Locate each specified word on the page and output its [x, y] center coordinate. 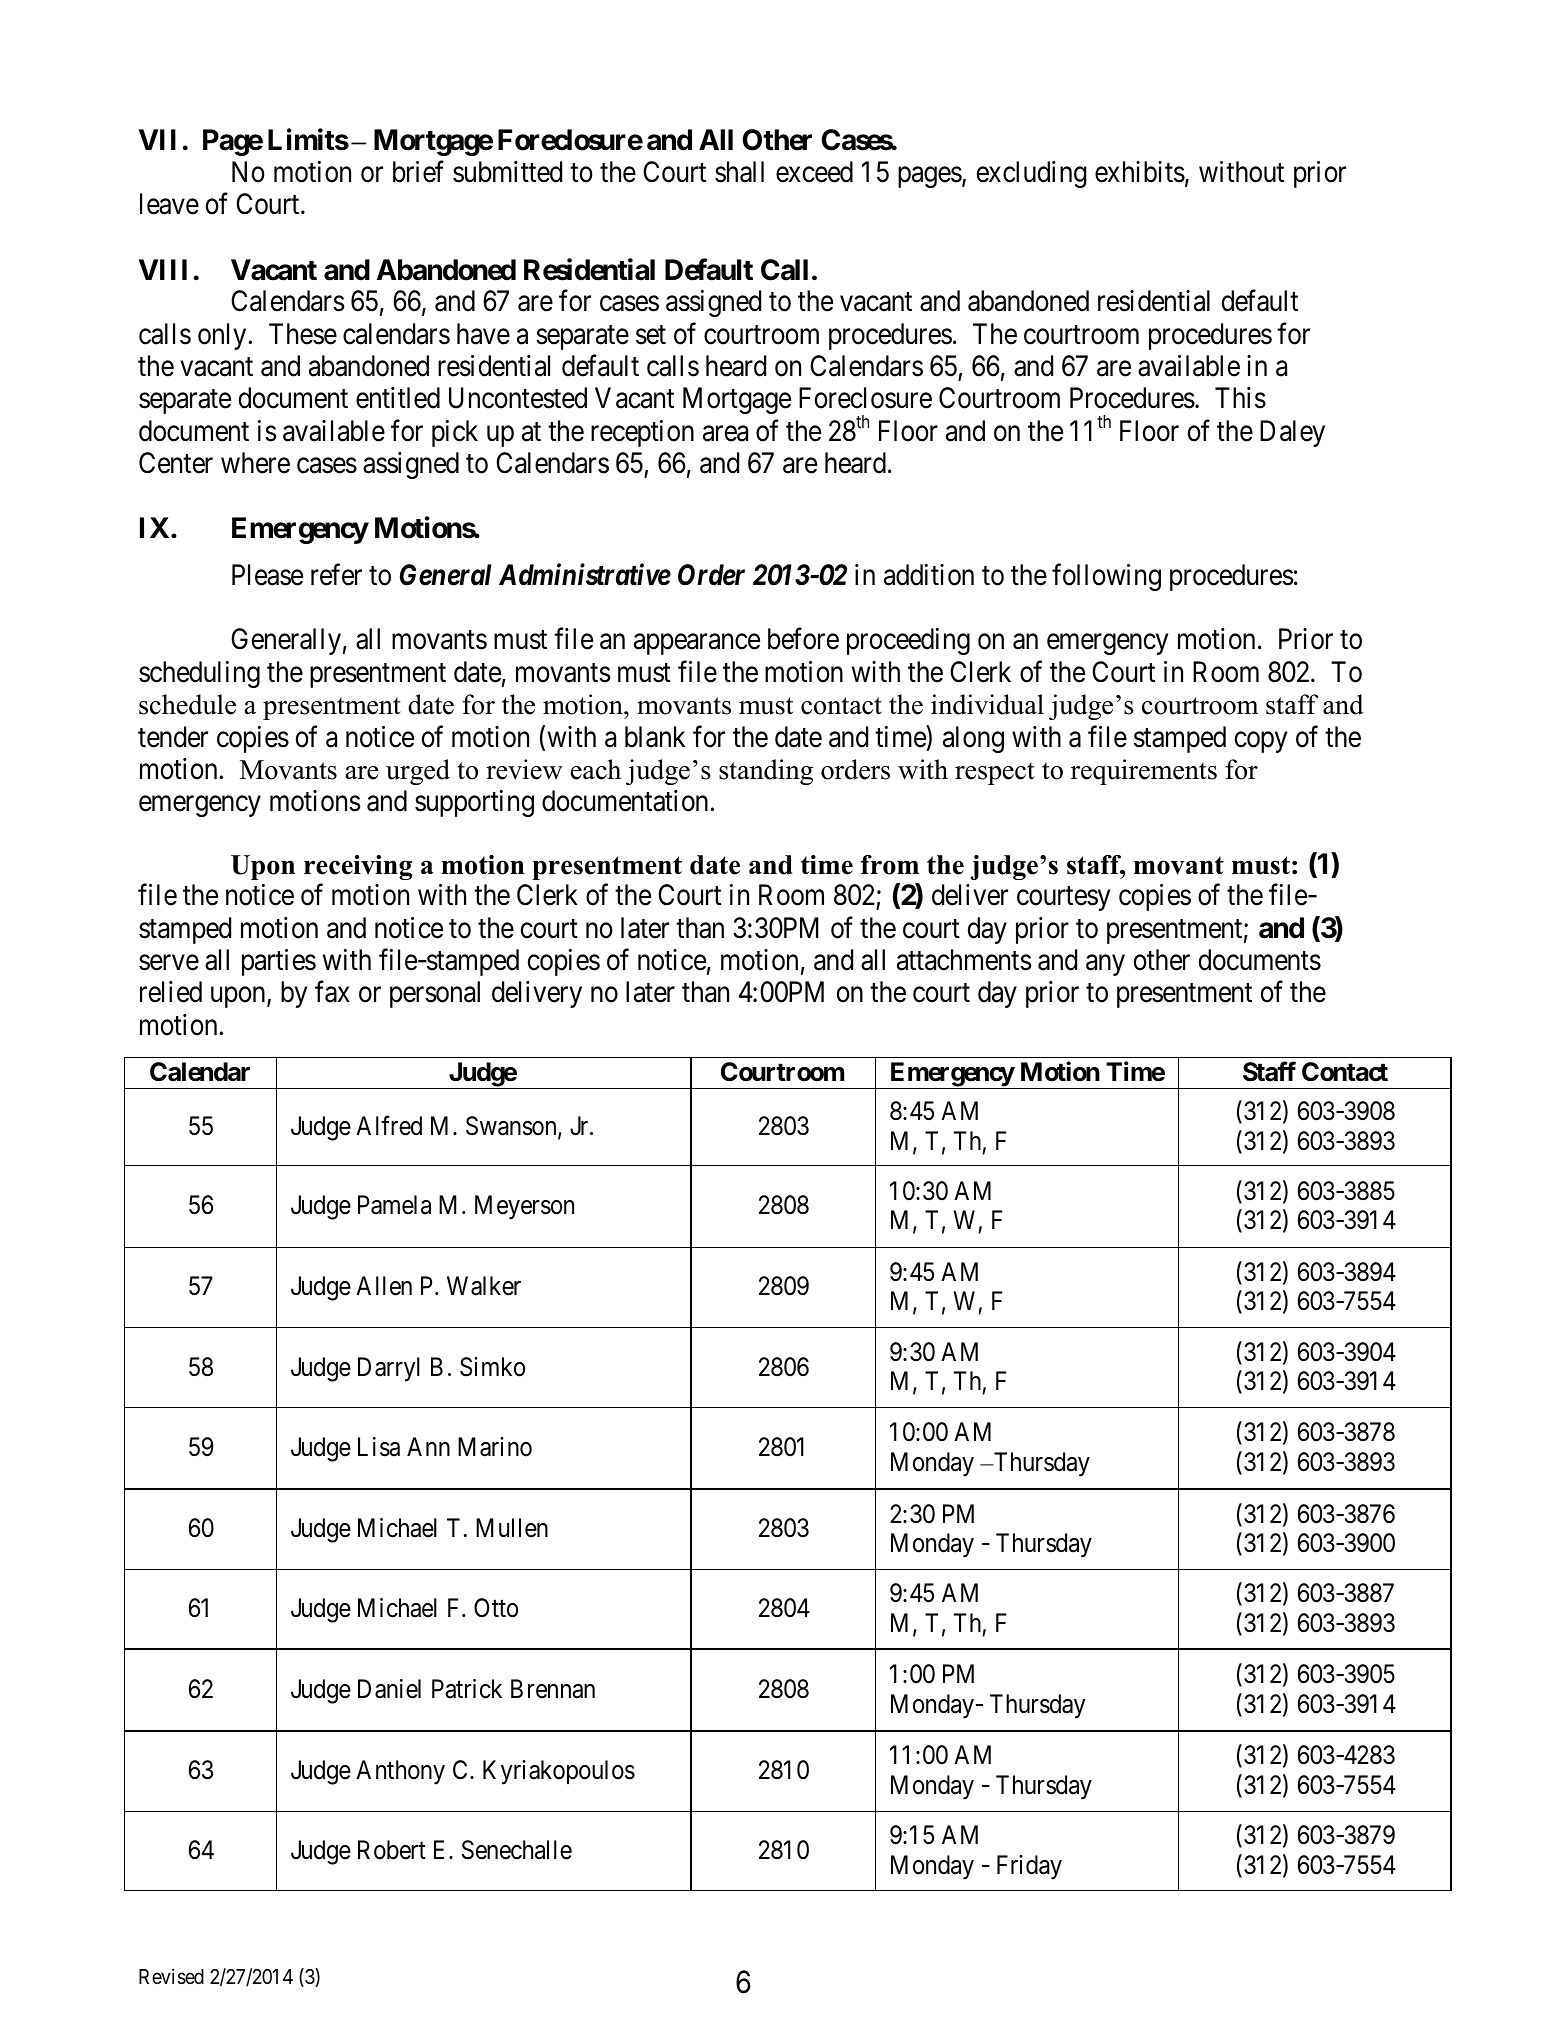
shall [739, 172]
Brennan [553, 1689]
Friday [1029, 1867]
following [1106, 577]
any [1105, 965]
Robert [392, 1850]
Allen [384, 1286]
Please [267, 575]
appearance [697, 644]
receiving [358, 867]
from [890, 865]
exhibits [1140, 172]
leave [169, 204]
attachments [964, 960]
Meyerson [524, 1208]
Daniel [389, 1689]
